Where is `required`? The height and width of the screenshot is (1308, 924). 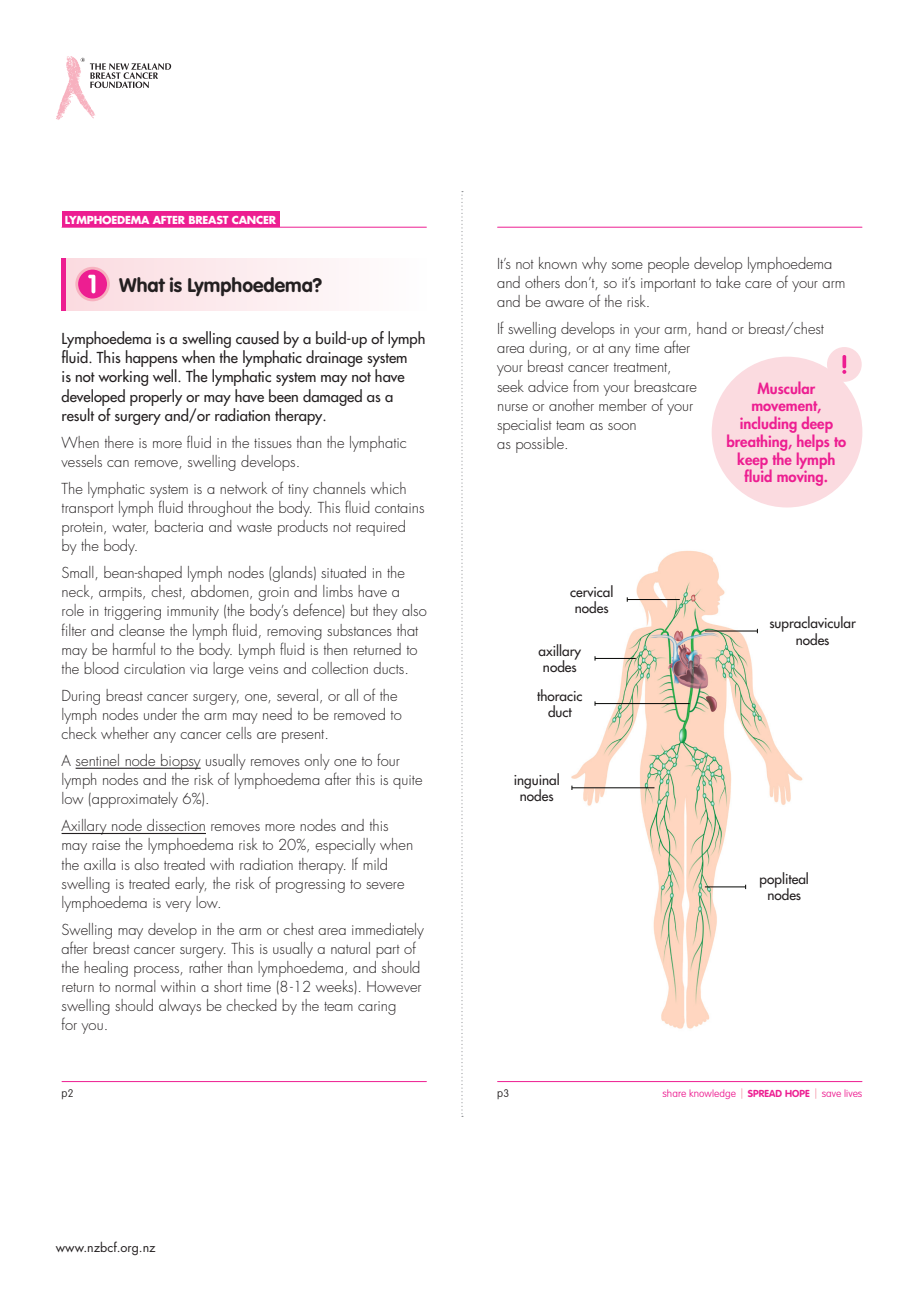
required is located at coordinates (380, 528).
